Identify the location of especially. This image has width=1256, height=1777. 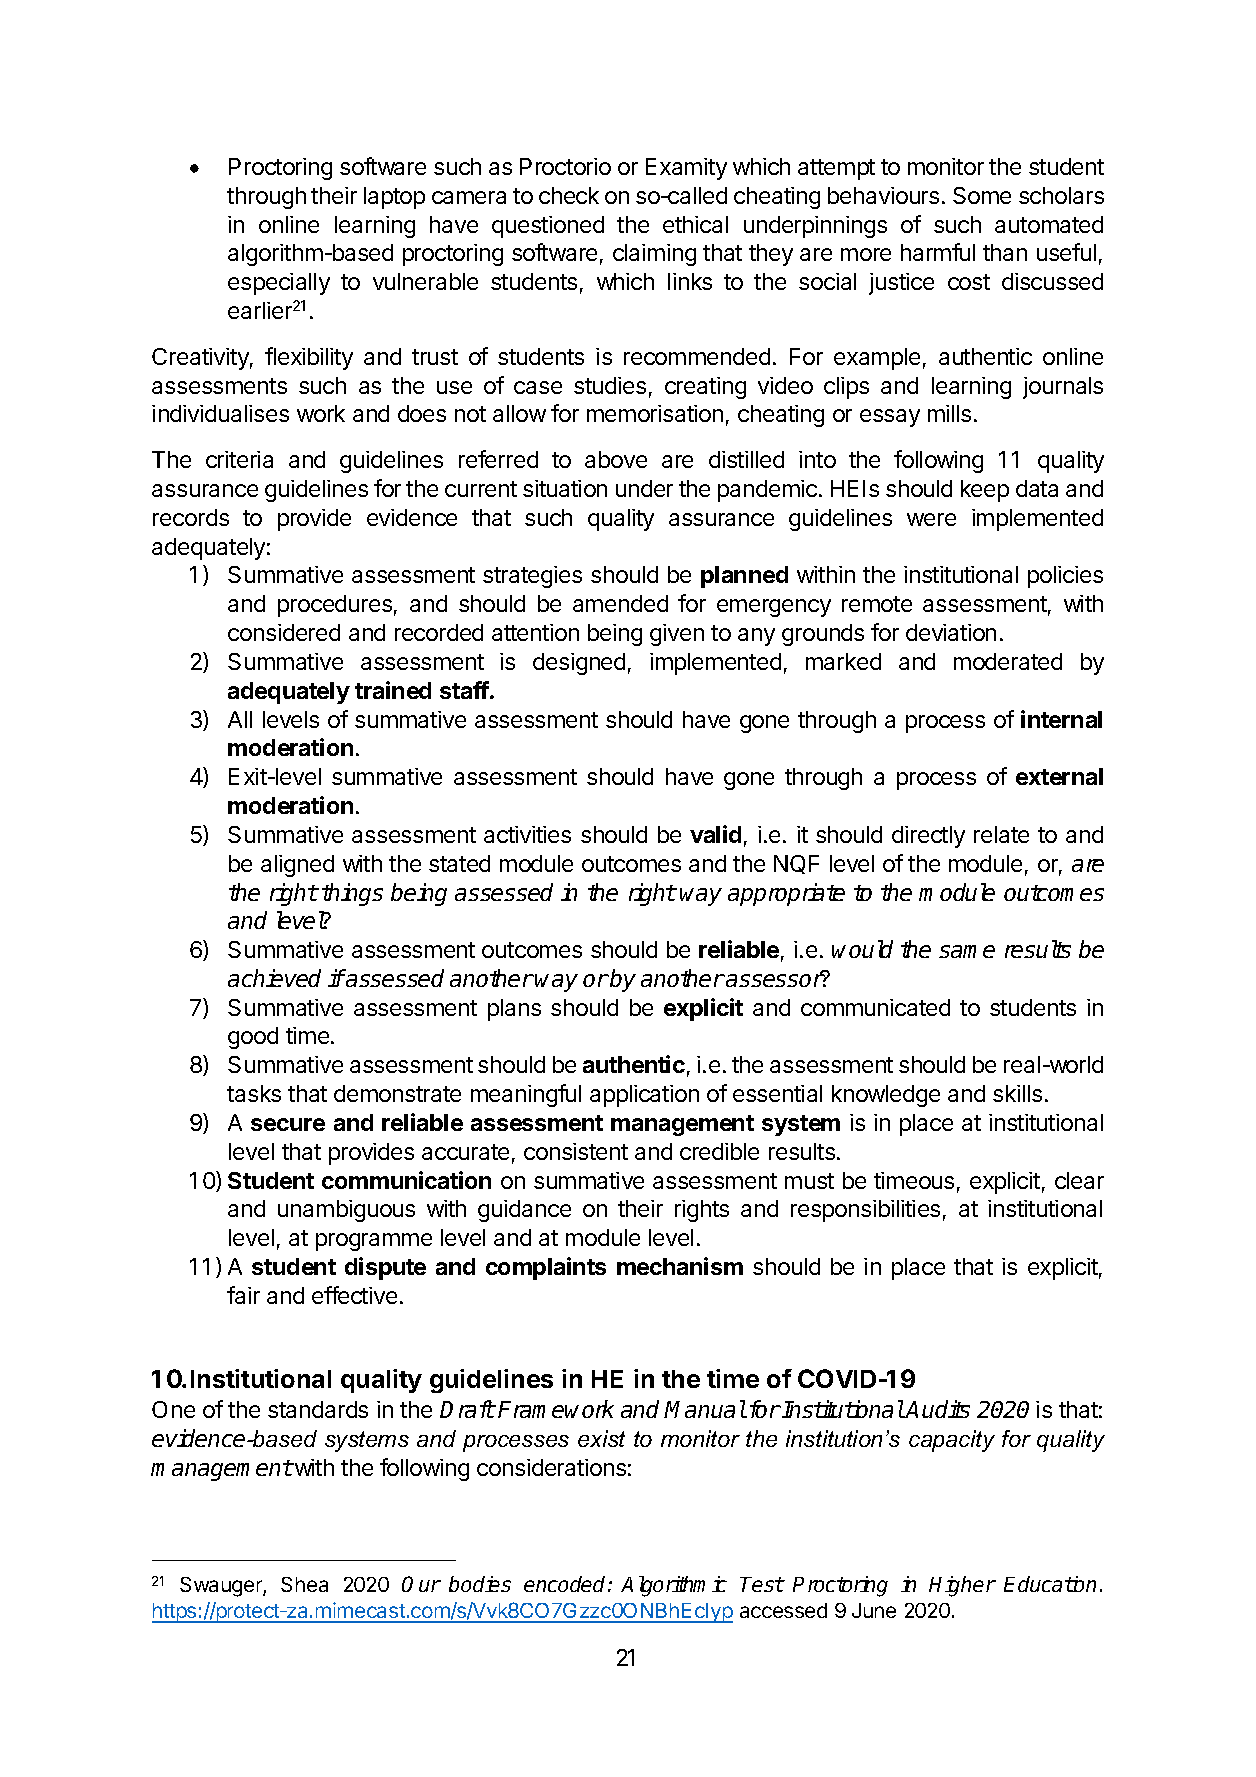
(279, 284).
